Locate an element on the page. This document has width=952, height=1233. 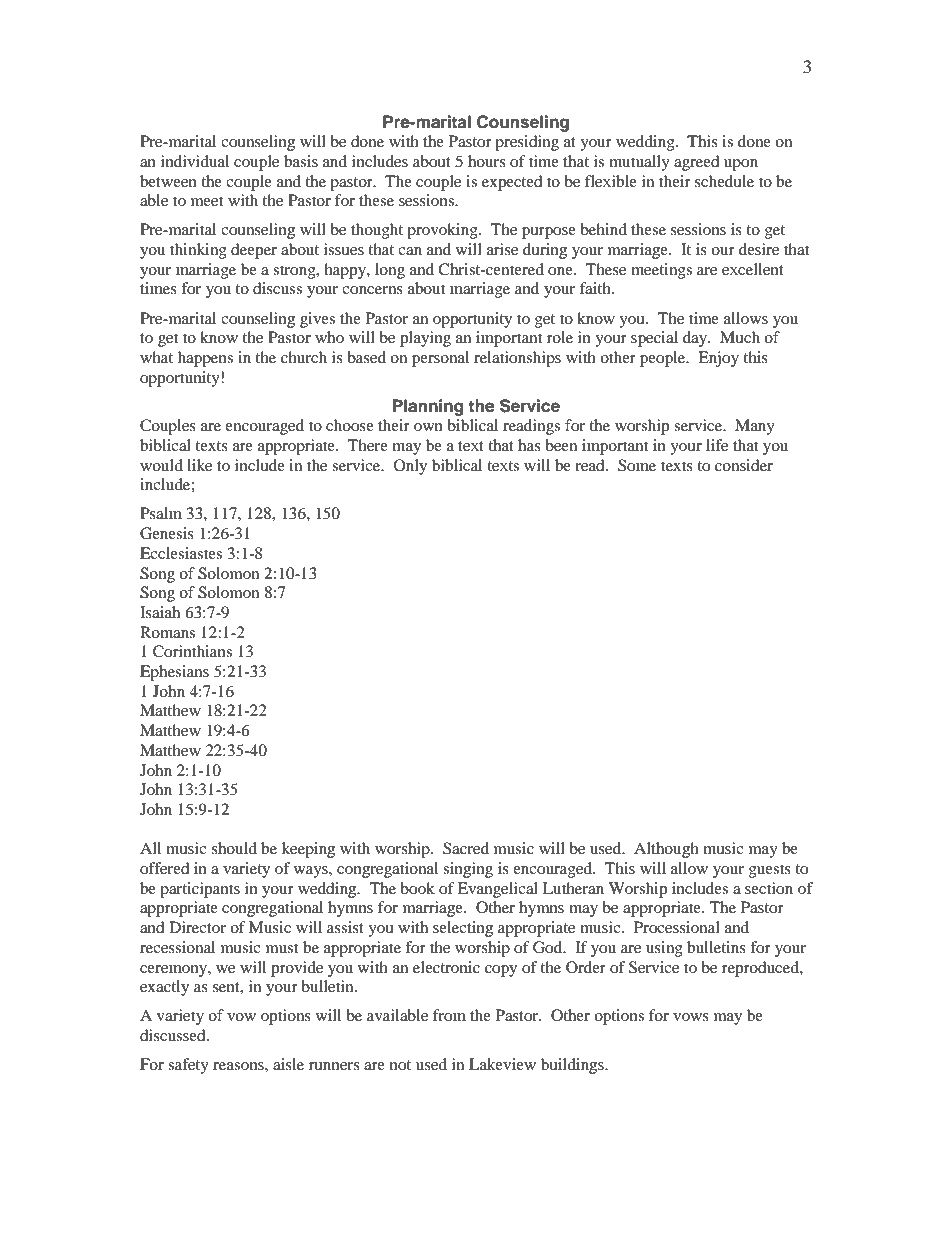
Only is located at coordinates (410, 467).
